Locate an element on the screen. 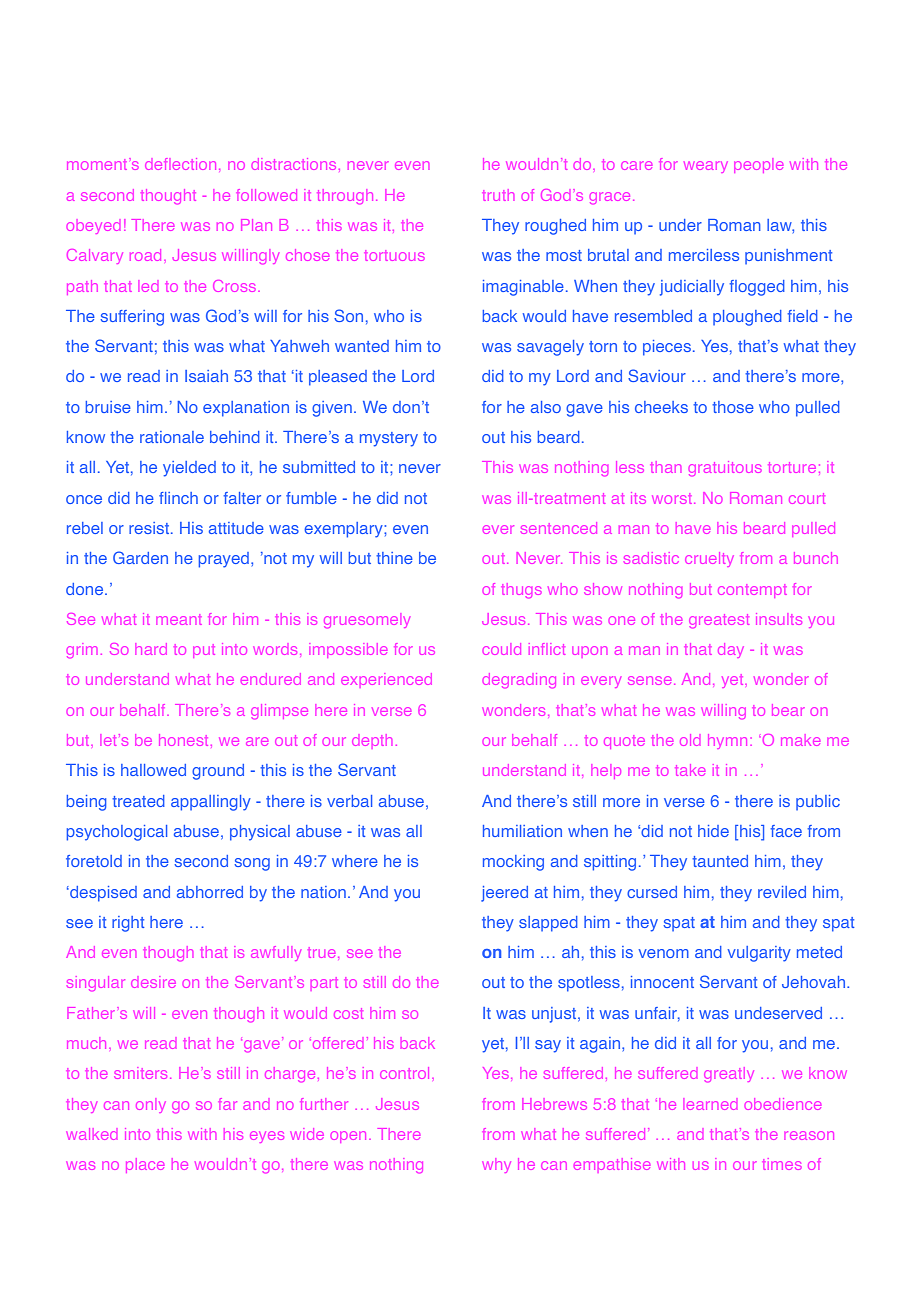 This screenshot has width=924, height=1308. obeyed is located at coordinates (93, 228).
